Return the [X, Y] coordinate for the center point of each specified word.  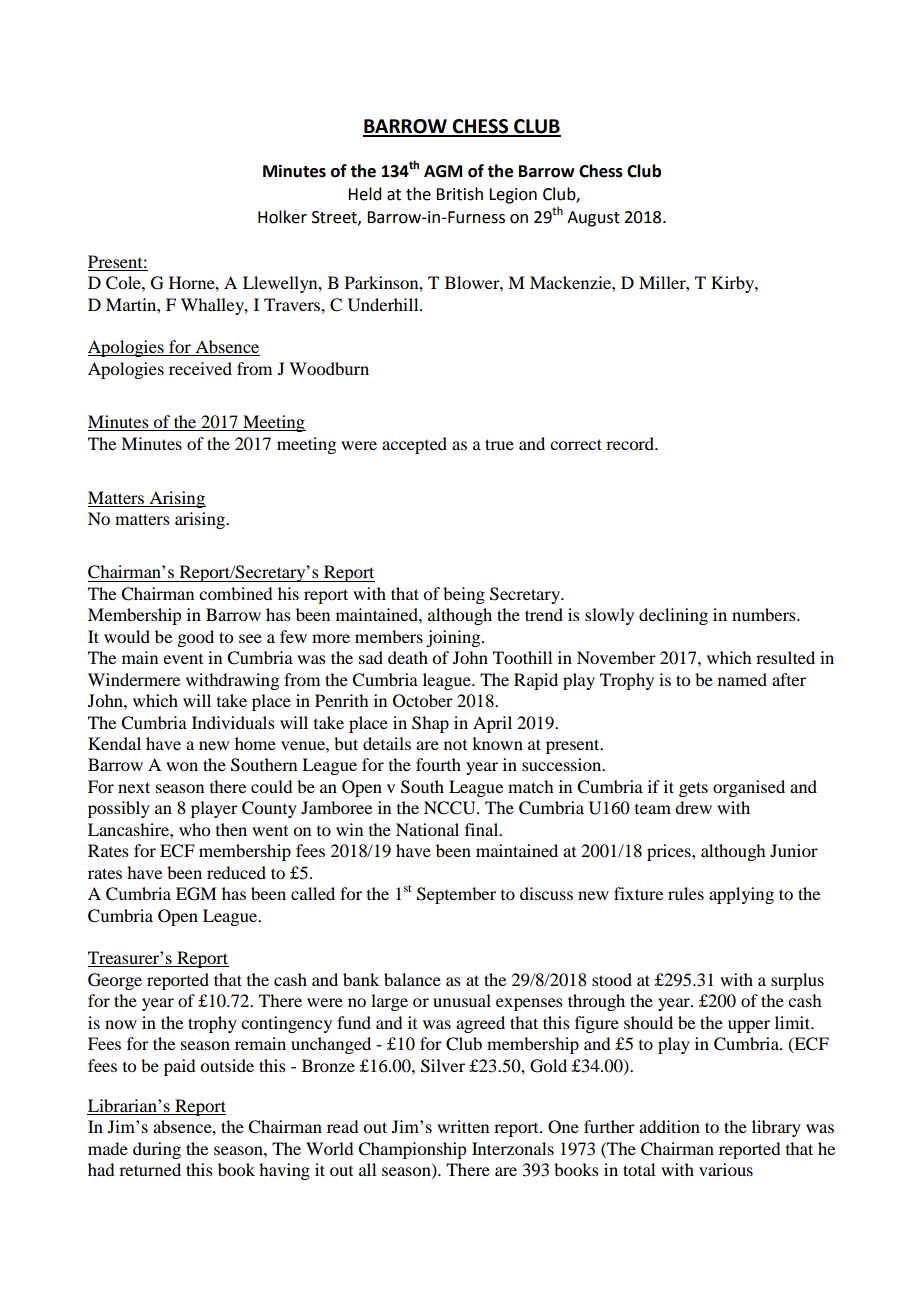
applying [741, 895]
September [456, 895]
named [742, 679]
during [157, 1150]
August [593, 219]
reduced [236, 872]
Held [364, 194]
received [200, 368]
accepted [414, 445]
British [459, 194]
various [726, 1169]
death [408, 657]
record [631, 443]
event [183, 659]
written [463, 1126]
